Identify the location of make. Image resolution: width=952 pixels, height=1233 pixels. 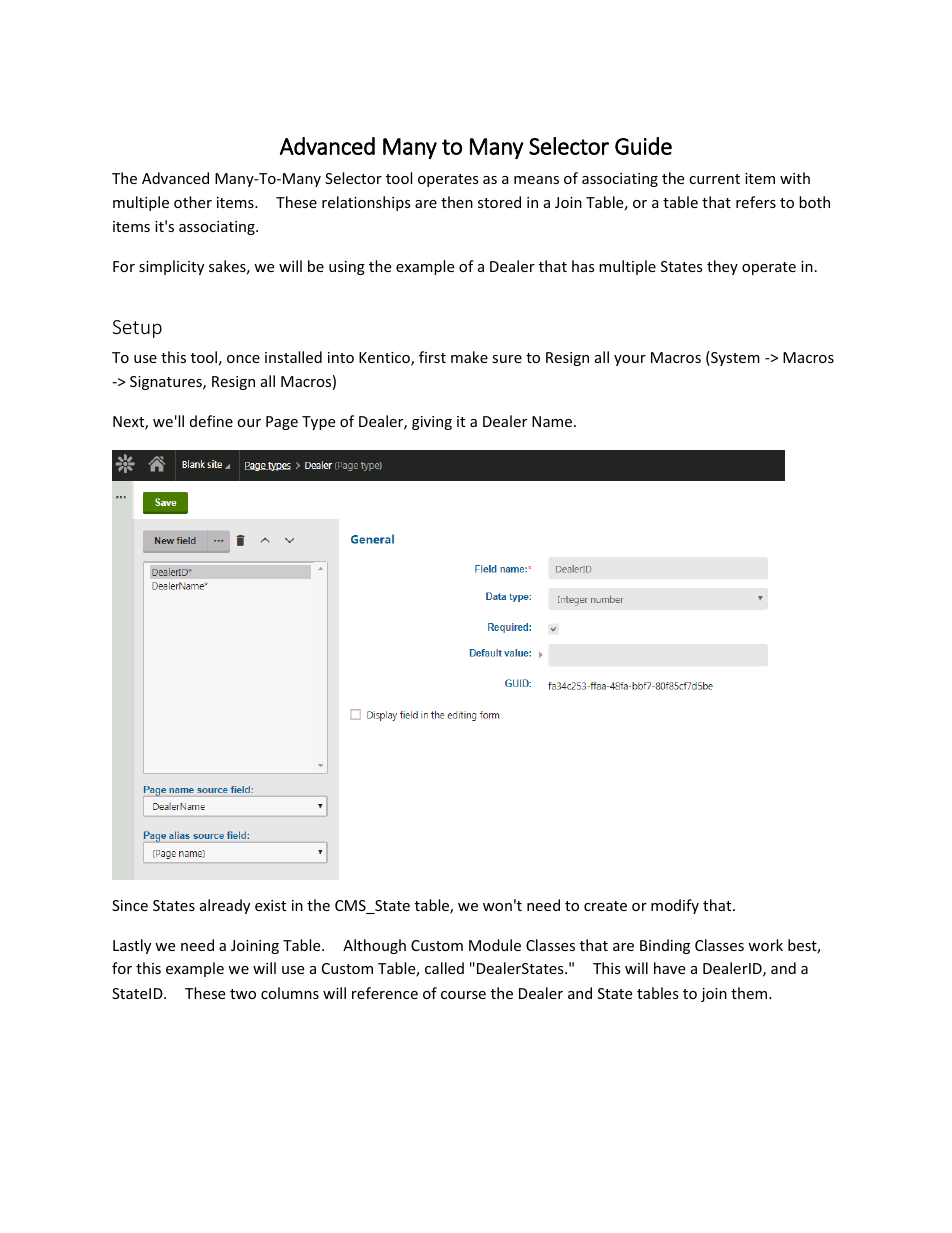
(469, 357).
